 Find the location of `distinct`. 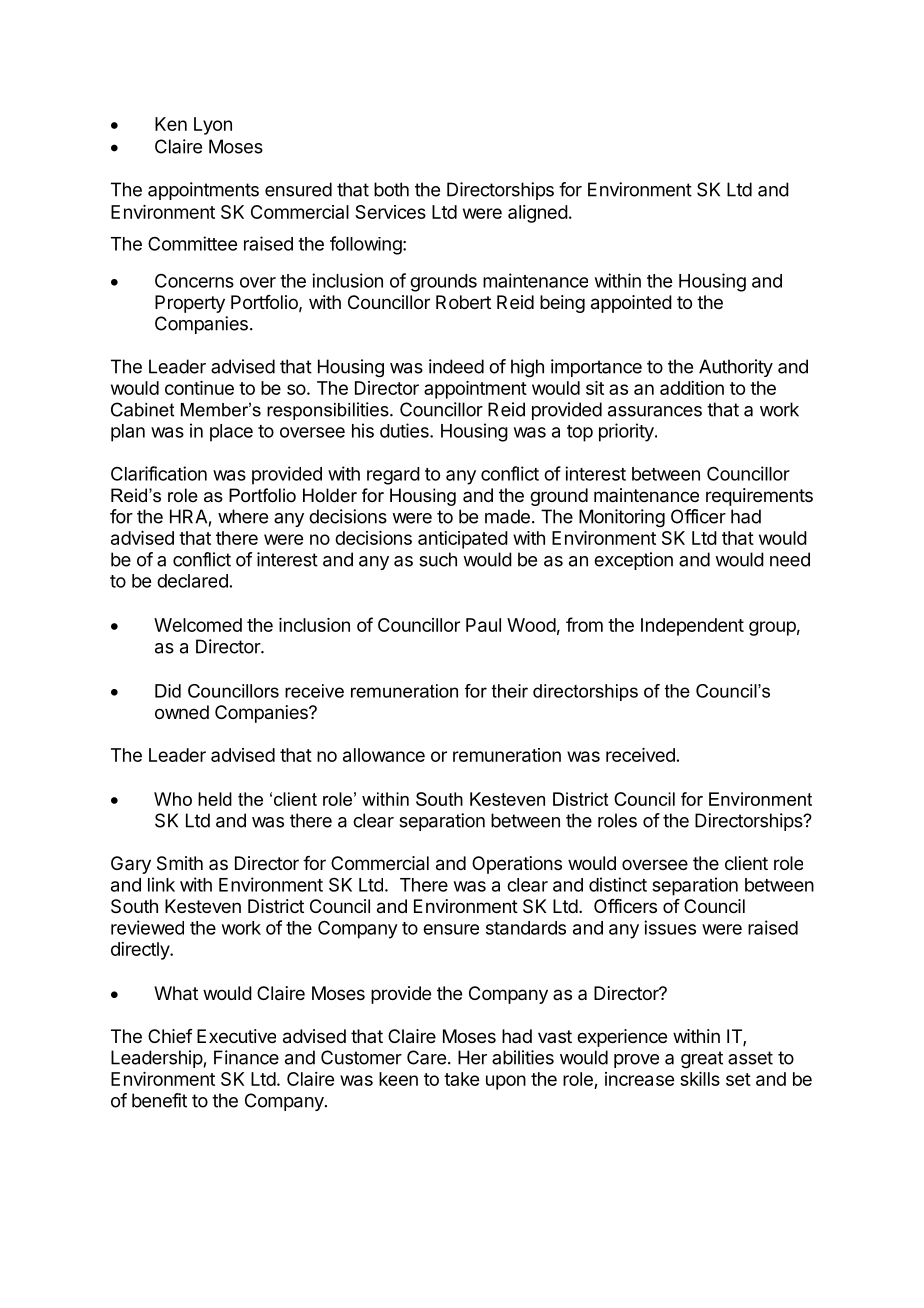

distinct is located at coordinates (618, 884).
